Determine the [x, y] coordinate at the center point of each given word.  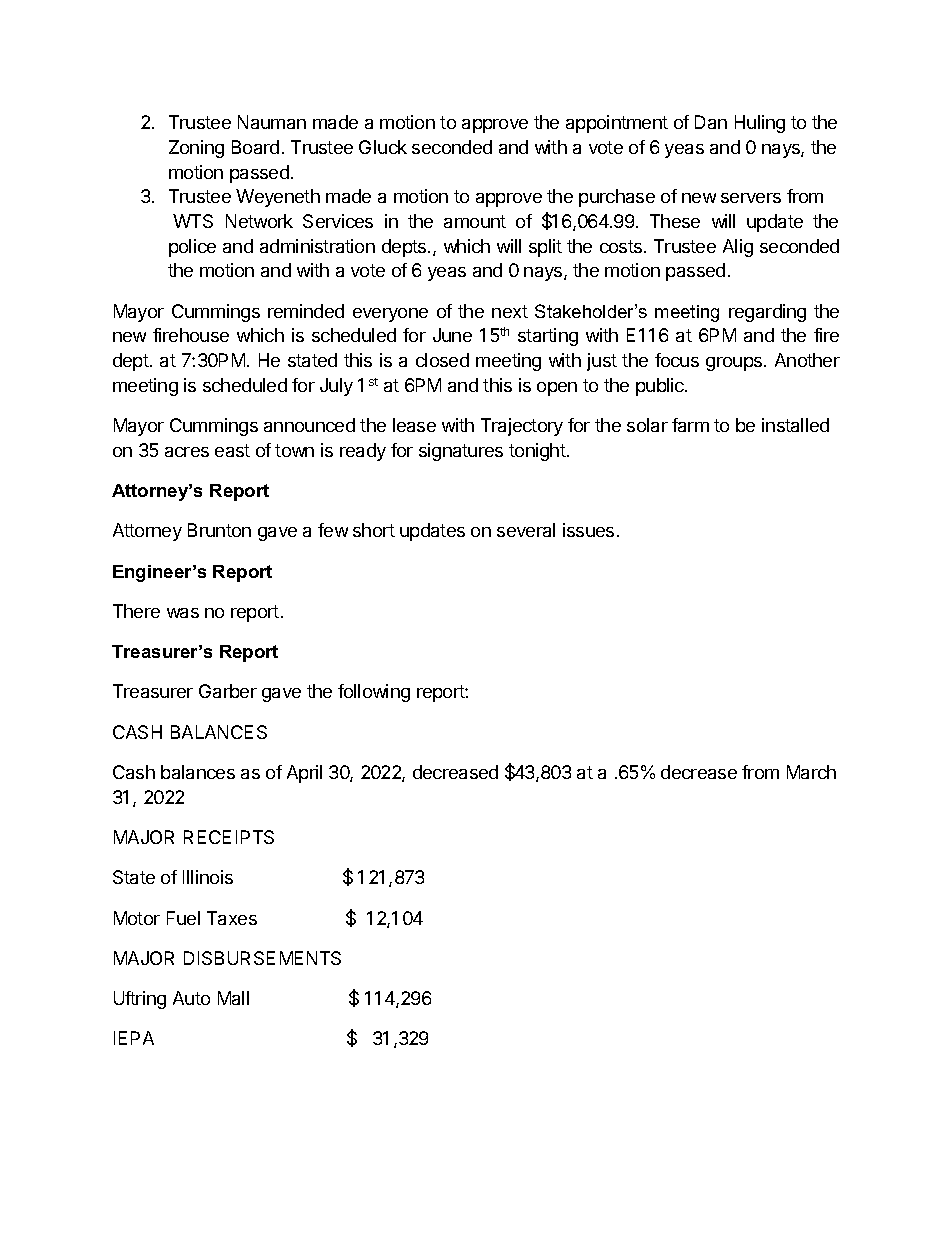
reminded [306, 311]
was [183, 613]
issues [588, 530]
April [304, 774]
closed [442, 360]
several [526, 530]
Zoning [196, 149]
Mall [233, 998]
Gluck [383, 147]
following [374, 693]
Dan [711, 122]
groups [735, 364]
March [811, 772]
